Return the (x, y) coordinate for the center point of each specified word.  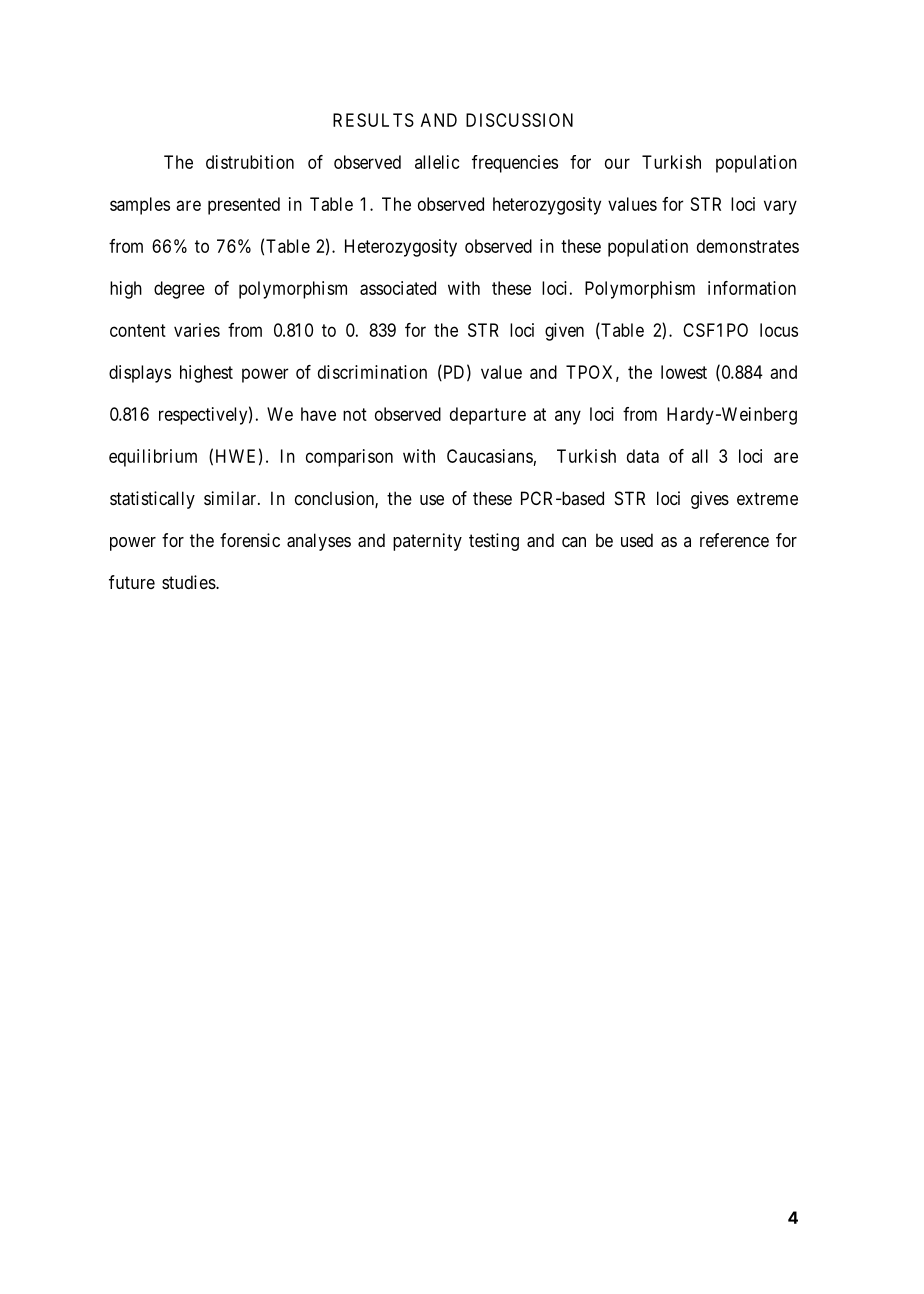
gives (710, 500)
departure (488, 416)
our (617, 163)
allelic (437, 162)
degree (179, 290)
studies (189, 582)
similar (231, 498)
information (752, 288)
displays (140, 374)
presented (244, 206)
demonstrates (748, 246)
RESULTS (373, 120)
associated (398, 288)
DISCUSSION (519, 120)
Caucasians (490, 456)
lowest (684, 372)
